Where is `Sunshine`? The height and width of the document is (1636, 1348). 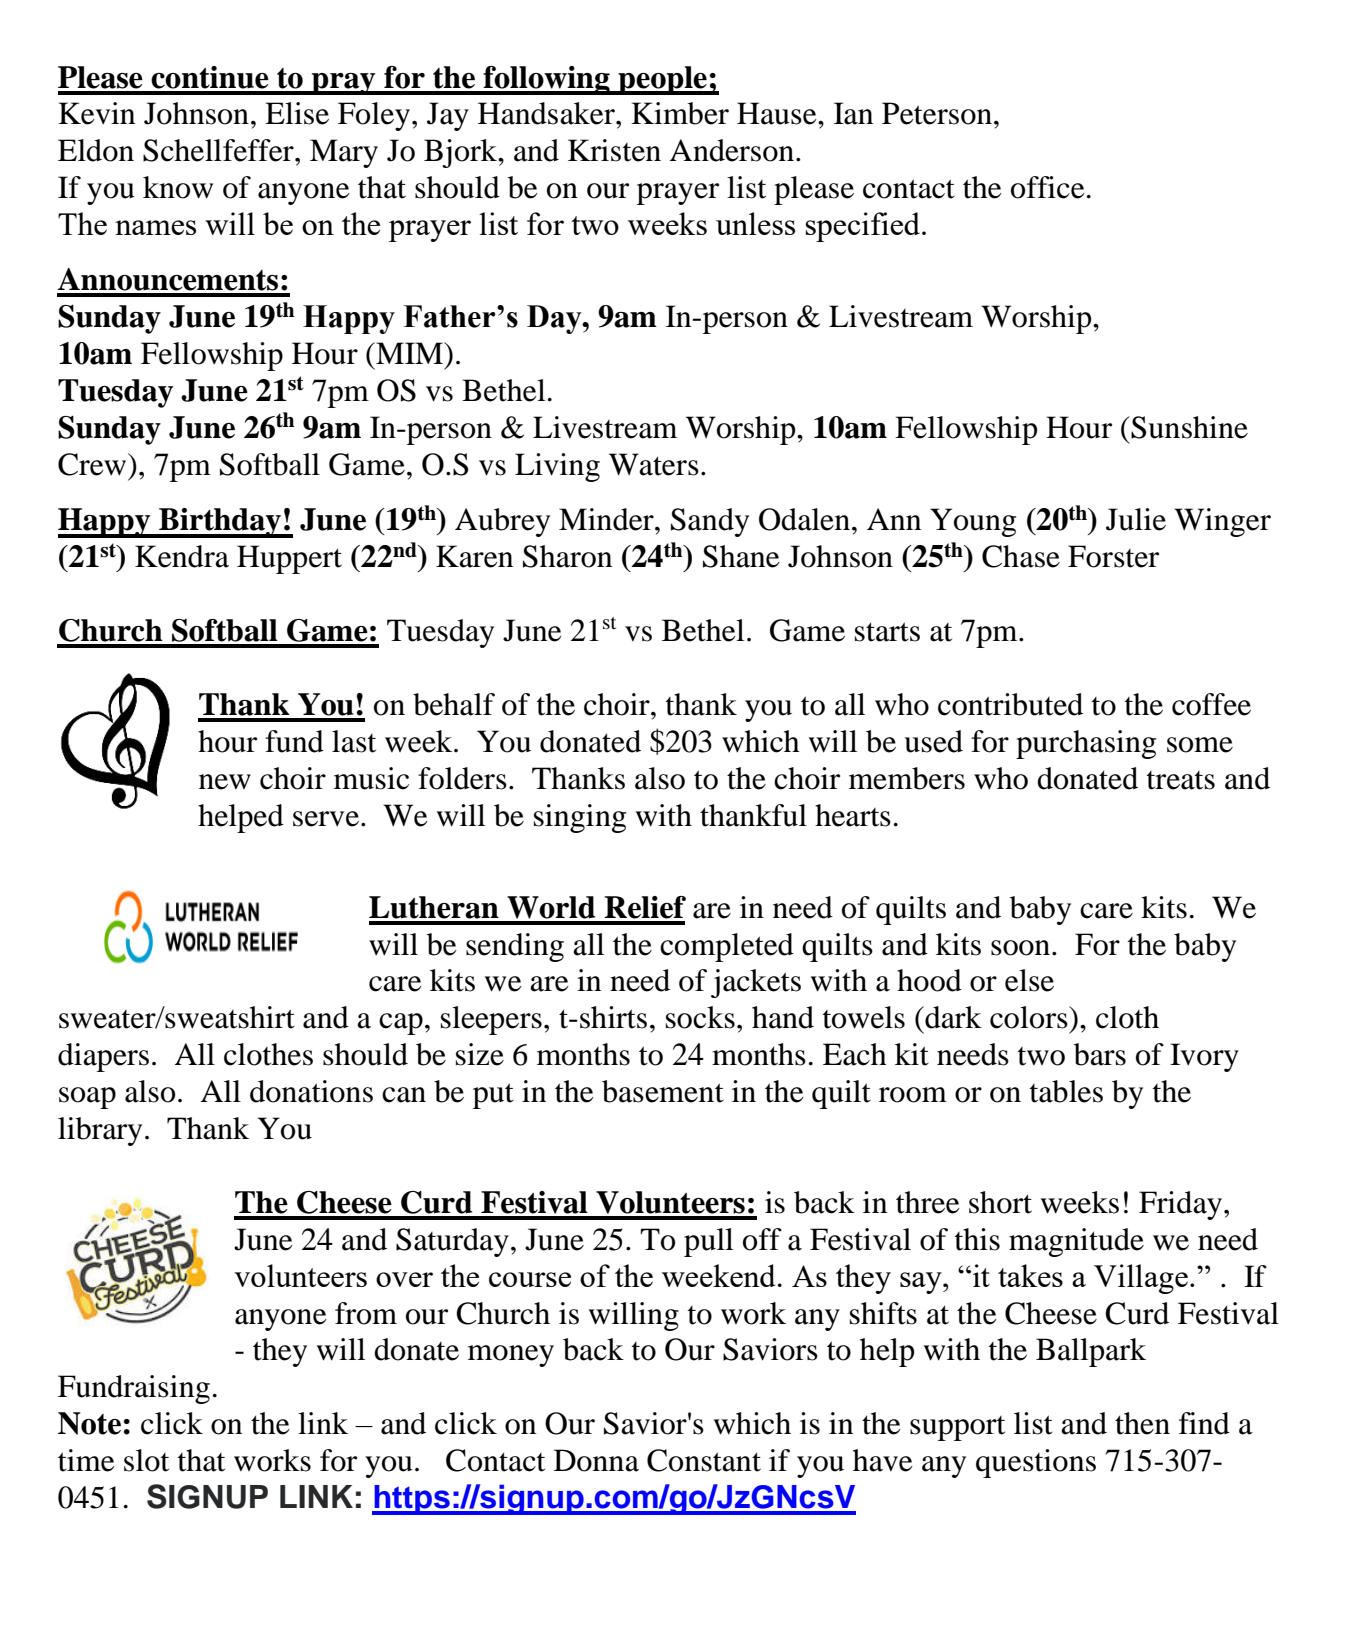
Sunshine is located at coordinates (1189, 427).
